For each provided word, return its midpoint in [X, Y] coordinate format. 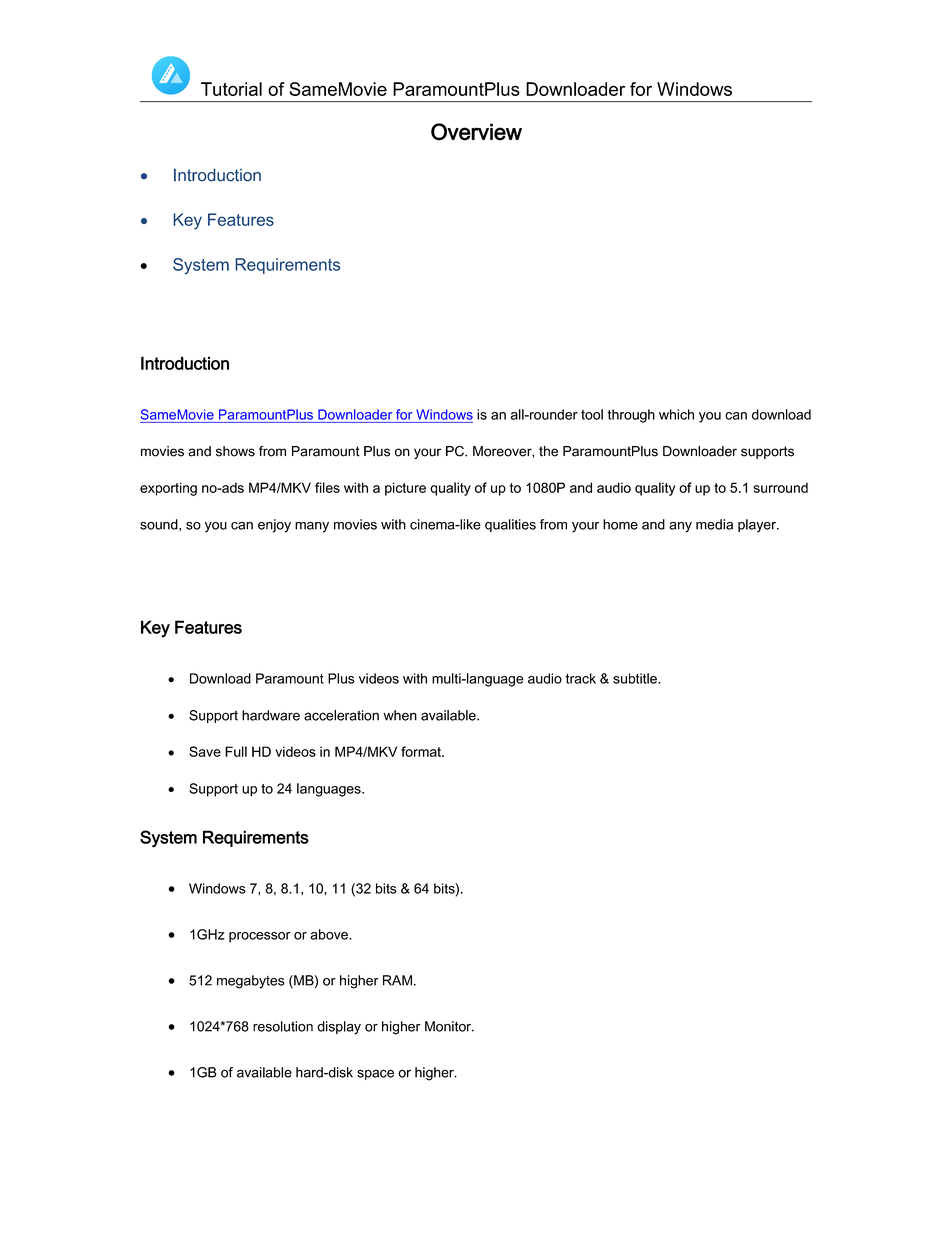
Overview [476, 132]
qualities [510, 525]
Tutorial [231, 89]
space [375, 1074]
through [631, 416]
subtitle [636, 678]
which [676, 414]
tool [592, 414]
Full [236, 751]
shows [235, 451]
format [422, 751]
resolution [283, 1026]
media [714, 524]
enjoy [274, 526]
